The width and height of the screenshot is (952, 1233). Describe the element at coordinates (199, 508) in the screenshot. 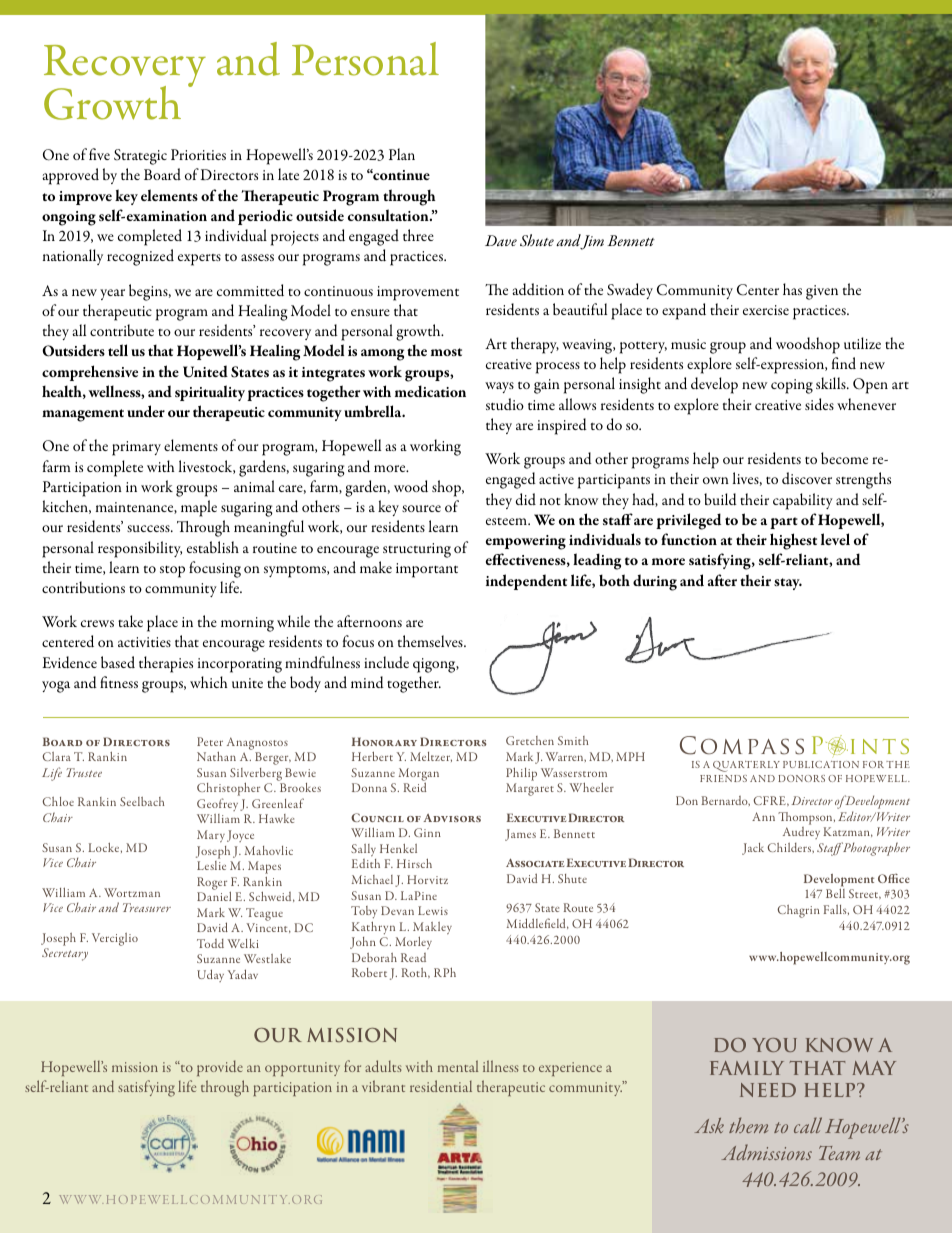

I see `maple` at that location.
